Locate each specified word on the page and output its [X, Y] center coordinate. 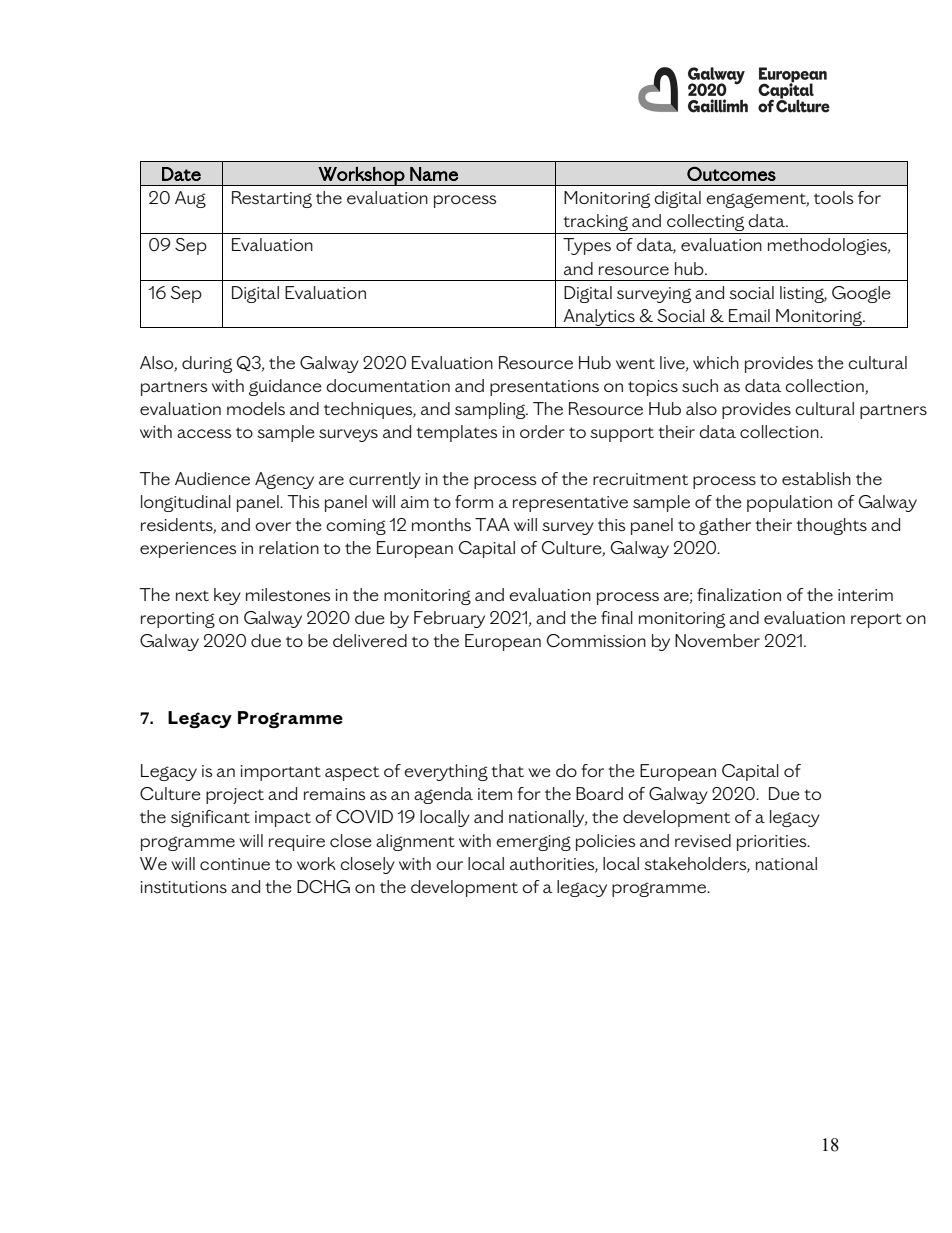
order [542, 431]
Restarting [272, 199]
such [700, 385]
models [256, 408]
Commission [596, 640]
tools [833, 197]
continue [235, 864]
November [717, 640]
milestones [288, 594]
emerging [533, 843]
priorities [773, 843]
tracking [595, 224]
